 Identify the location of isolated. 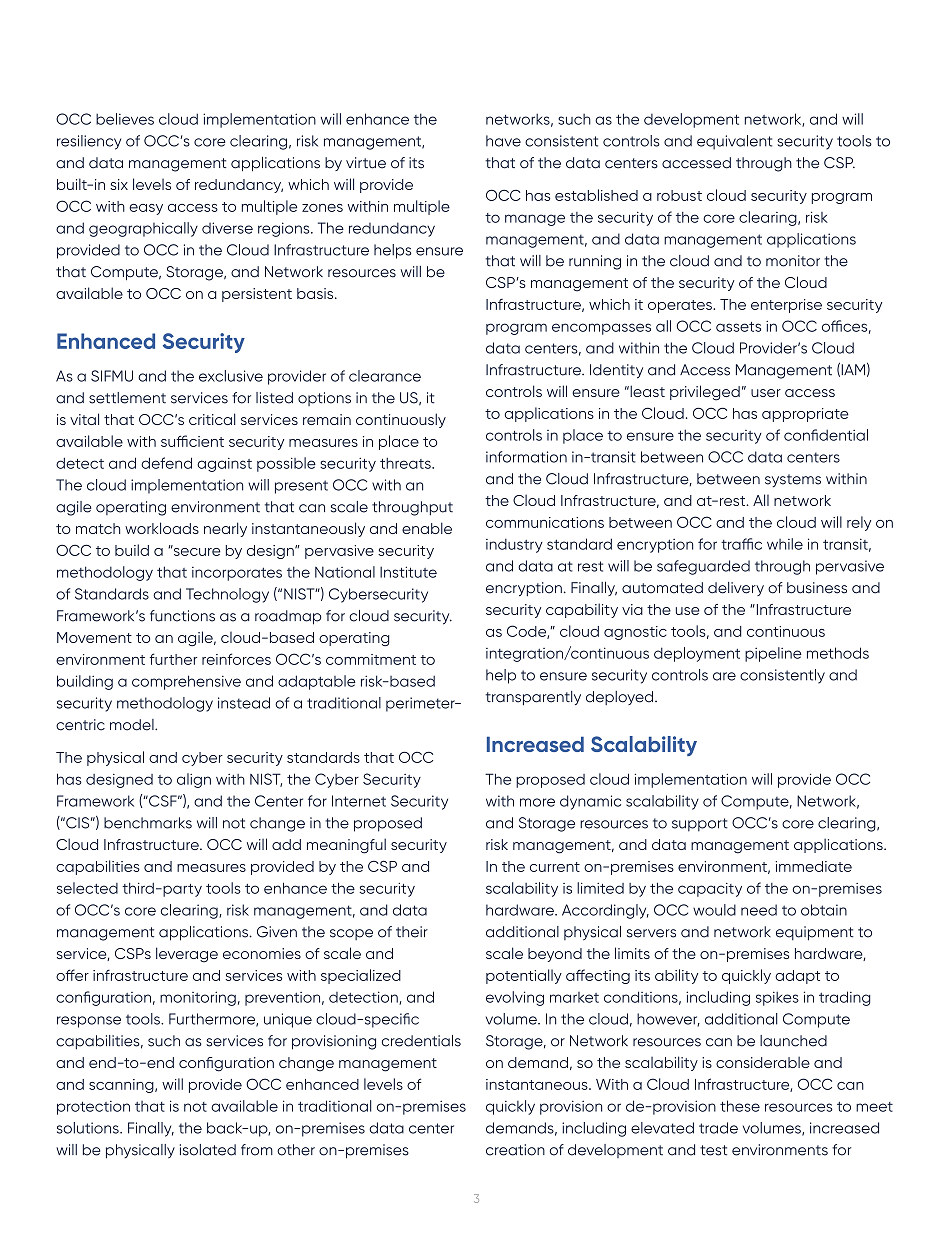
(208, 1150).
